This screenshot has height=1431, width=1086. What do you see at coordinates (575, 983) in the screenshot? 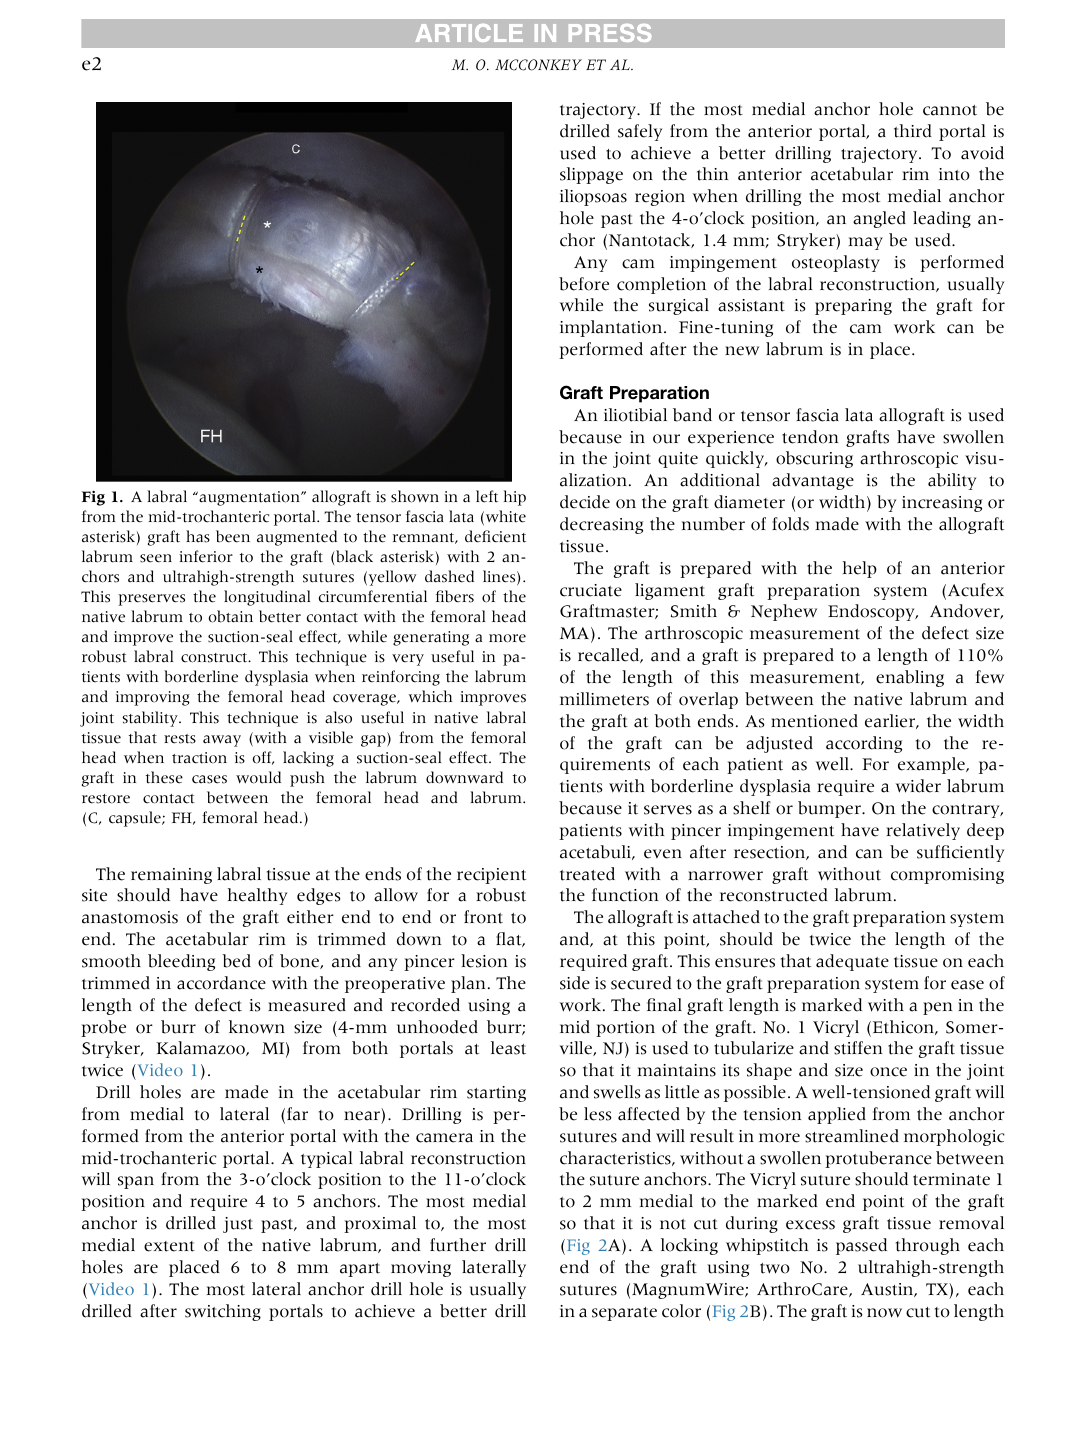
I see `side` at bounding box center [575, 983].
